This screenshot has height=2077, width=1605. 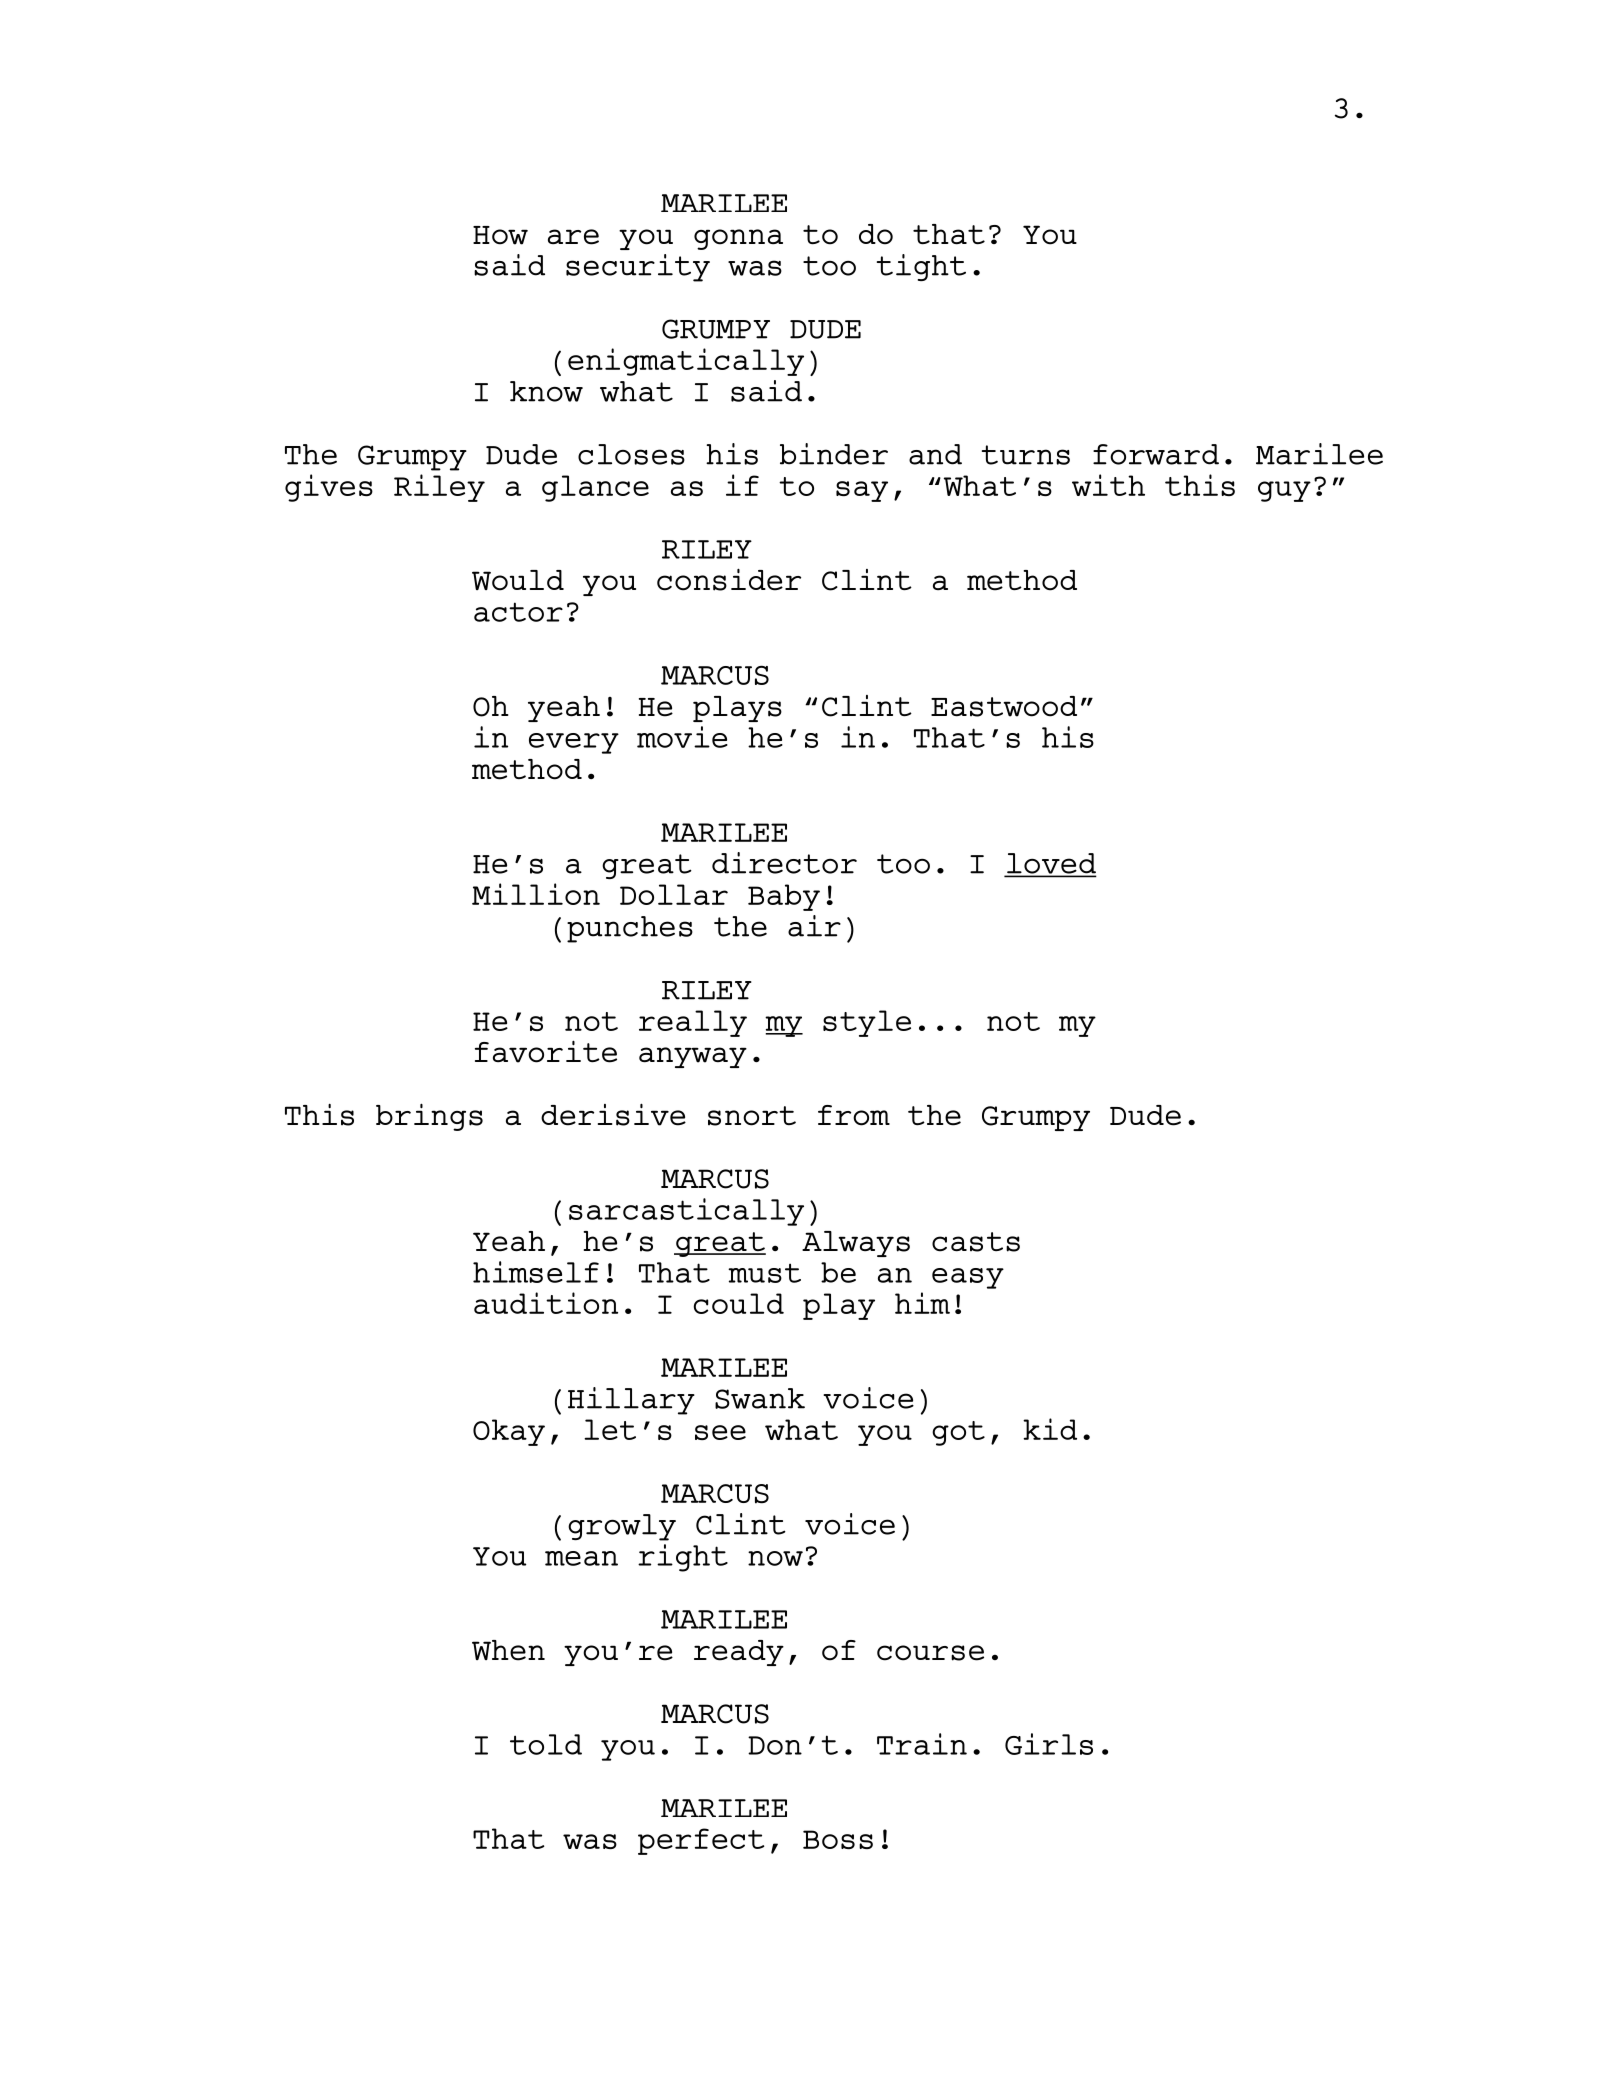 What do you see at coordinates (1156, 454) in the screenshot?
I see `forward` at bounding box center [1156, 454].
